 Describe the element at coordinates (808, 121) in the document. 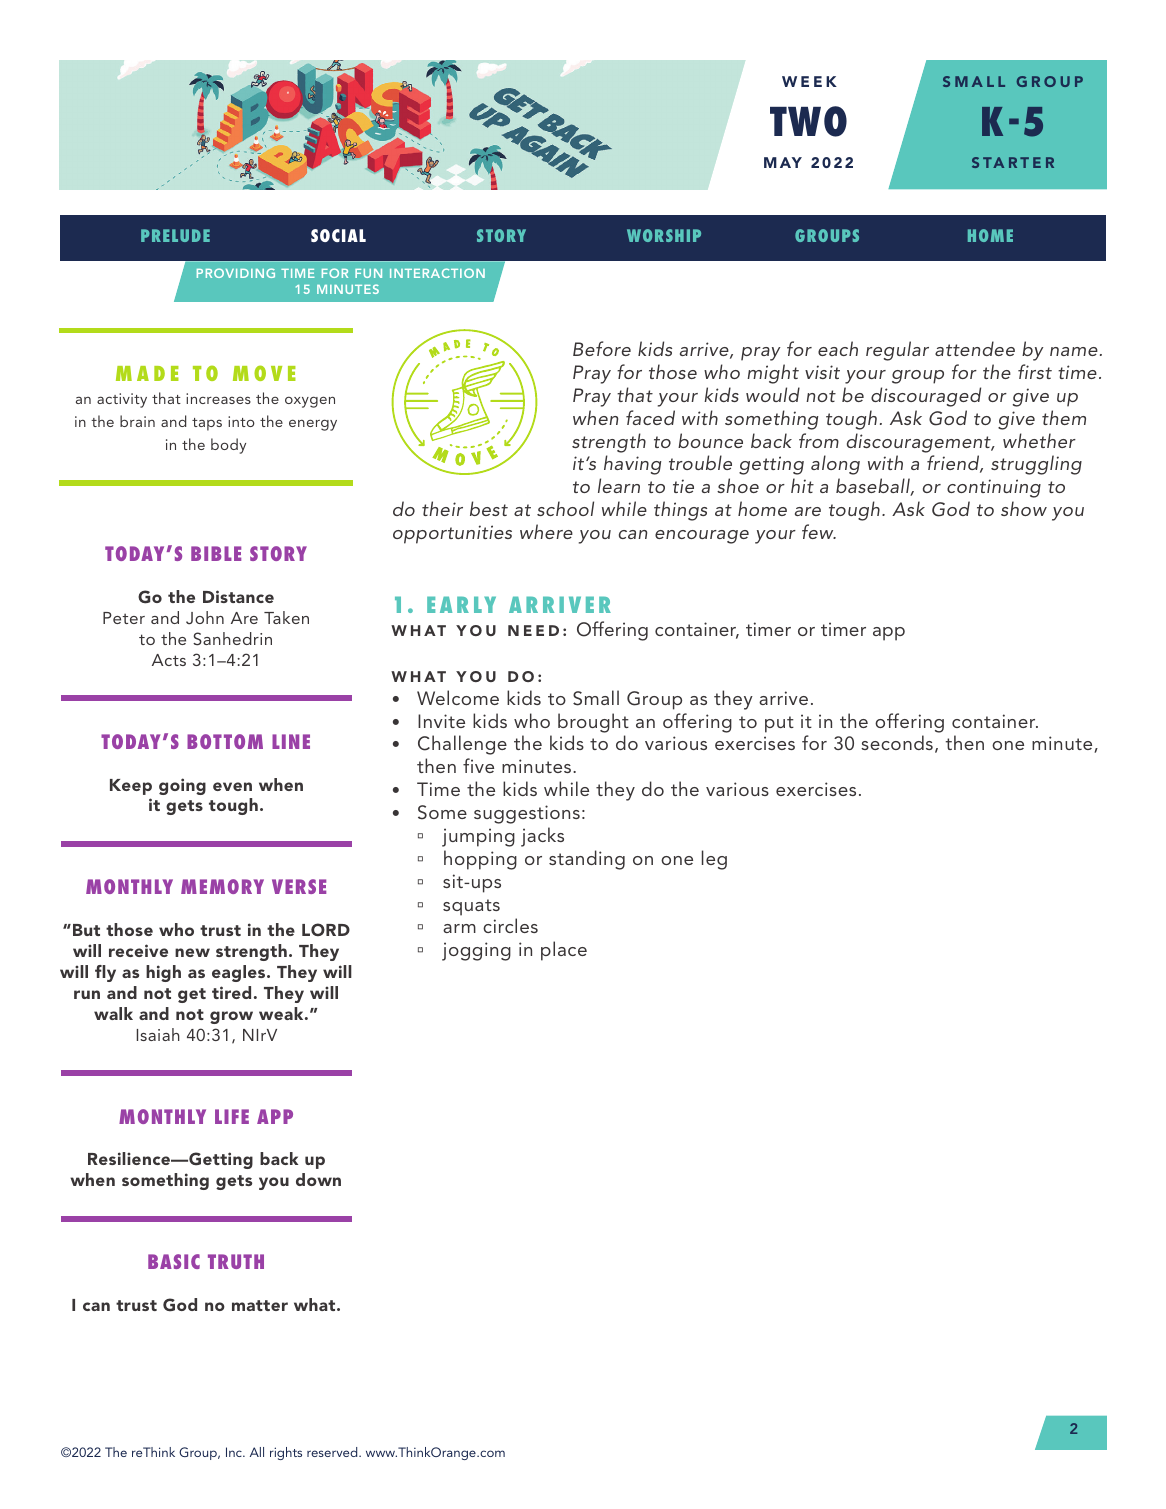

I see `TWO` at that location.
